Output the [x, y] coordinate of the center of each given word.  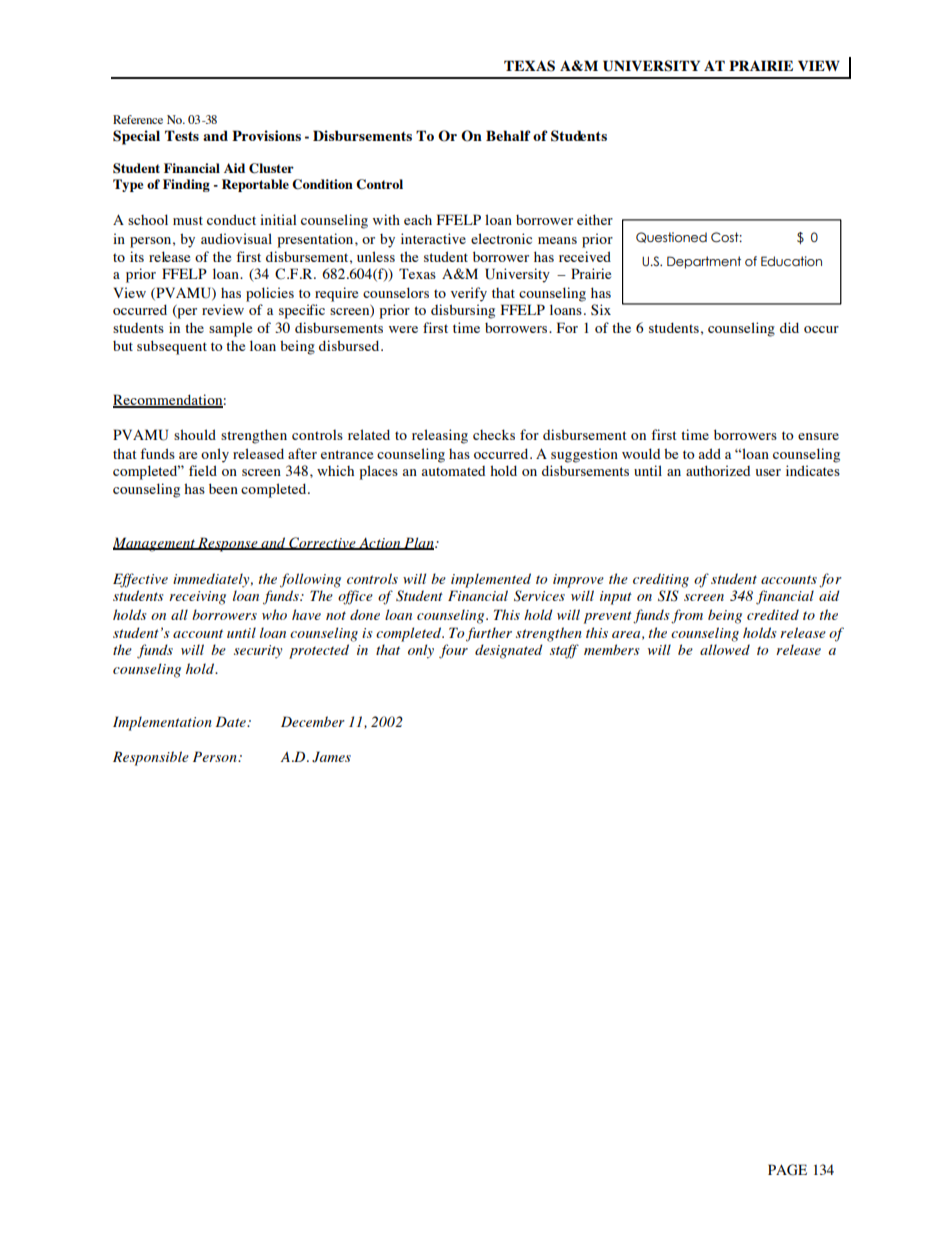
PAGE [787, 1170]
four [453, 651]
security [258, 652]
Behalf [508, 135]
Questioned [671, 237]
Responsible [151, 758]
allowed [725, 649]
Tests [182, 135]
